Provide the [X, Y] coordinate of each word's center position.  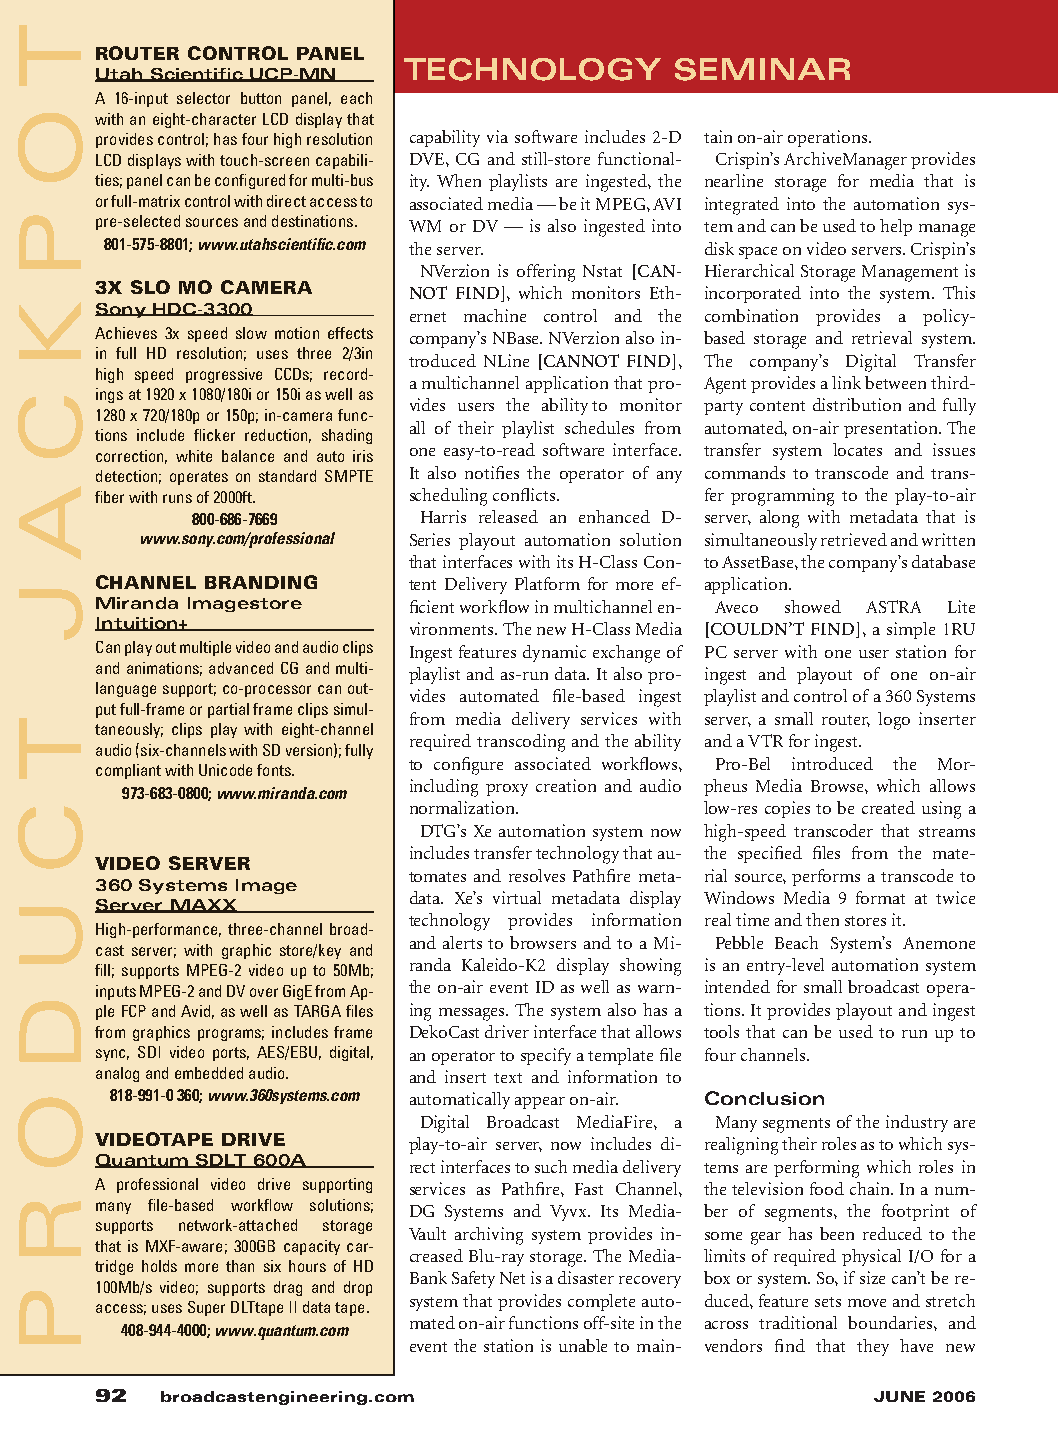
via [497, 136]
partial [228, 710]
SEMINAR [762, 69]
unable [583, 1345]
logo [894, 721]
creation [566, 785]
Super [206, 1308]
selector [203, 98]
